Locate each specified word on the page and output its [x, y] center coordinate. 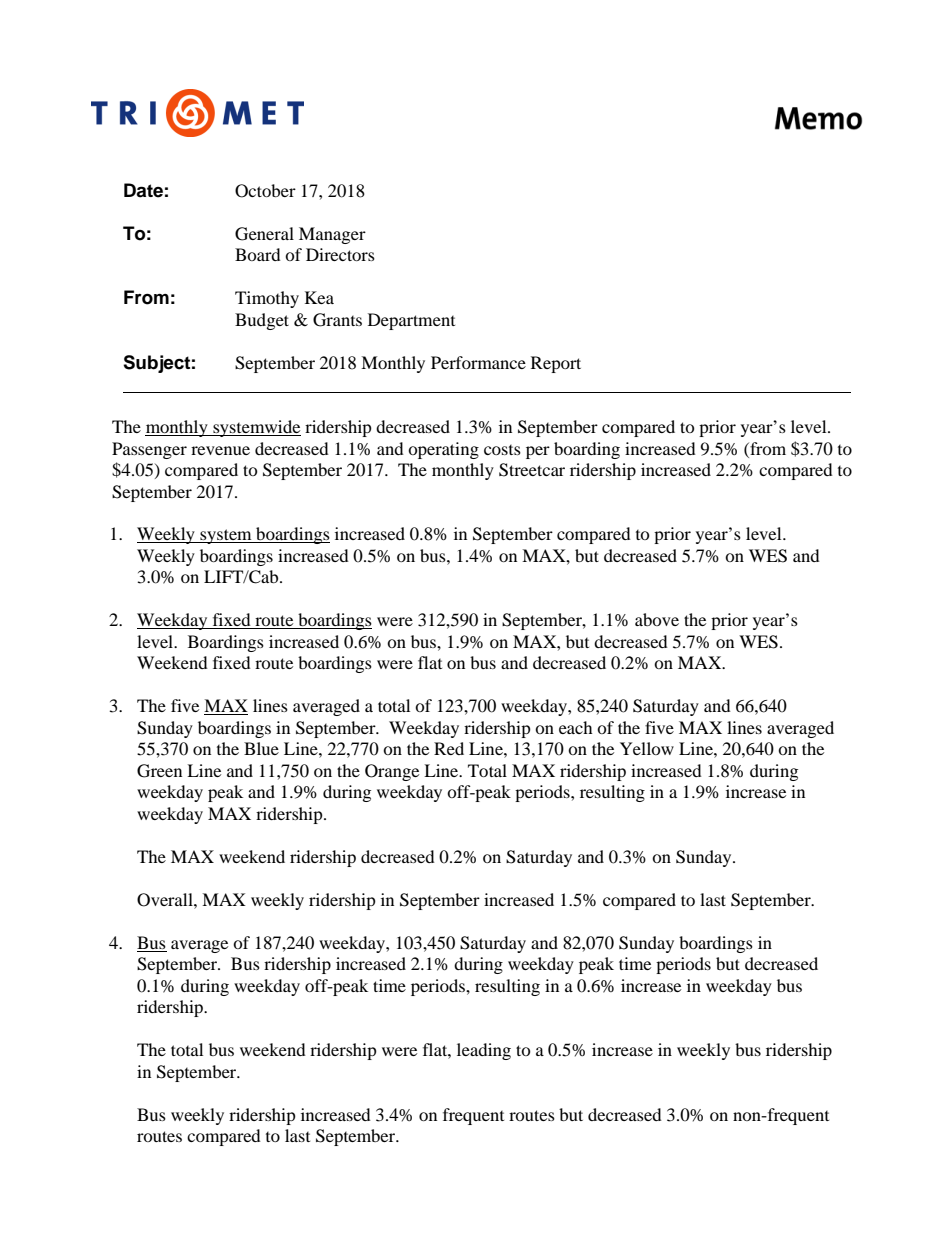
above [657, 619]
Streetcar [532, 470]
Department [411, 321]
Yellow [647, 748]
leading [484, 1051]
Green [159, 771]
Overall [166, 900]
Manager [332, 235]
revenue [220, 450]
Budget [262, 321]
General [264, 234]
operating [443, 450]
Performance [478, 362]
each [576, 727]
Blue [261, 748]
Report [556, 364]
